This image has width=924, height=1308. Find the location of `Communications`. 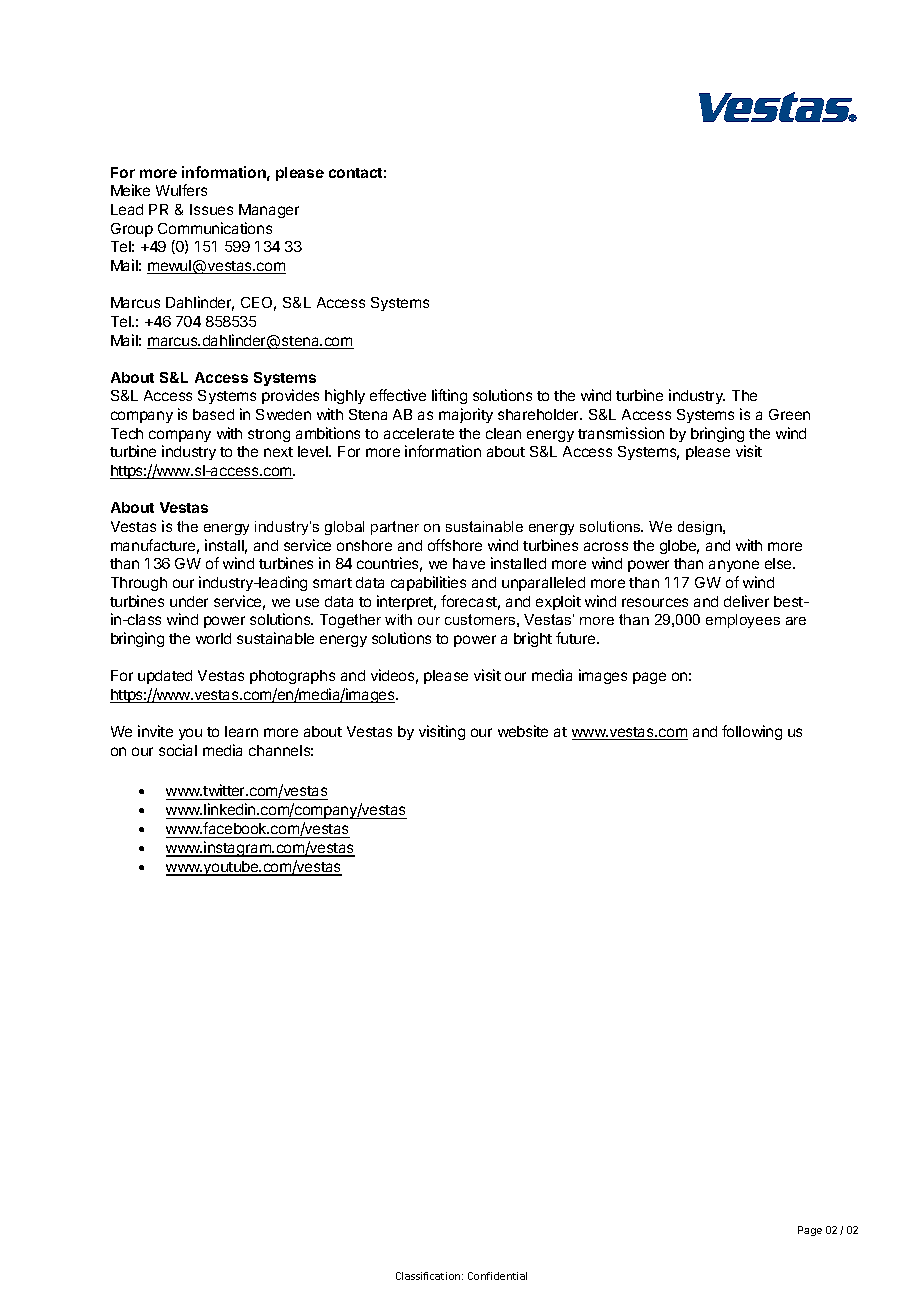

Communications is located at coordinates (215, 228).
